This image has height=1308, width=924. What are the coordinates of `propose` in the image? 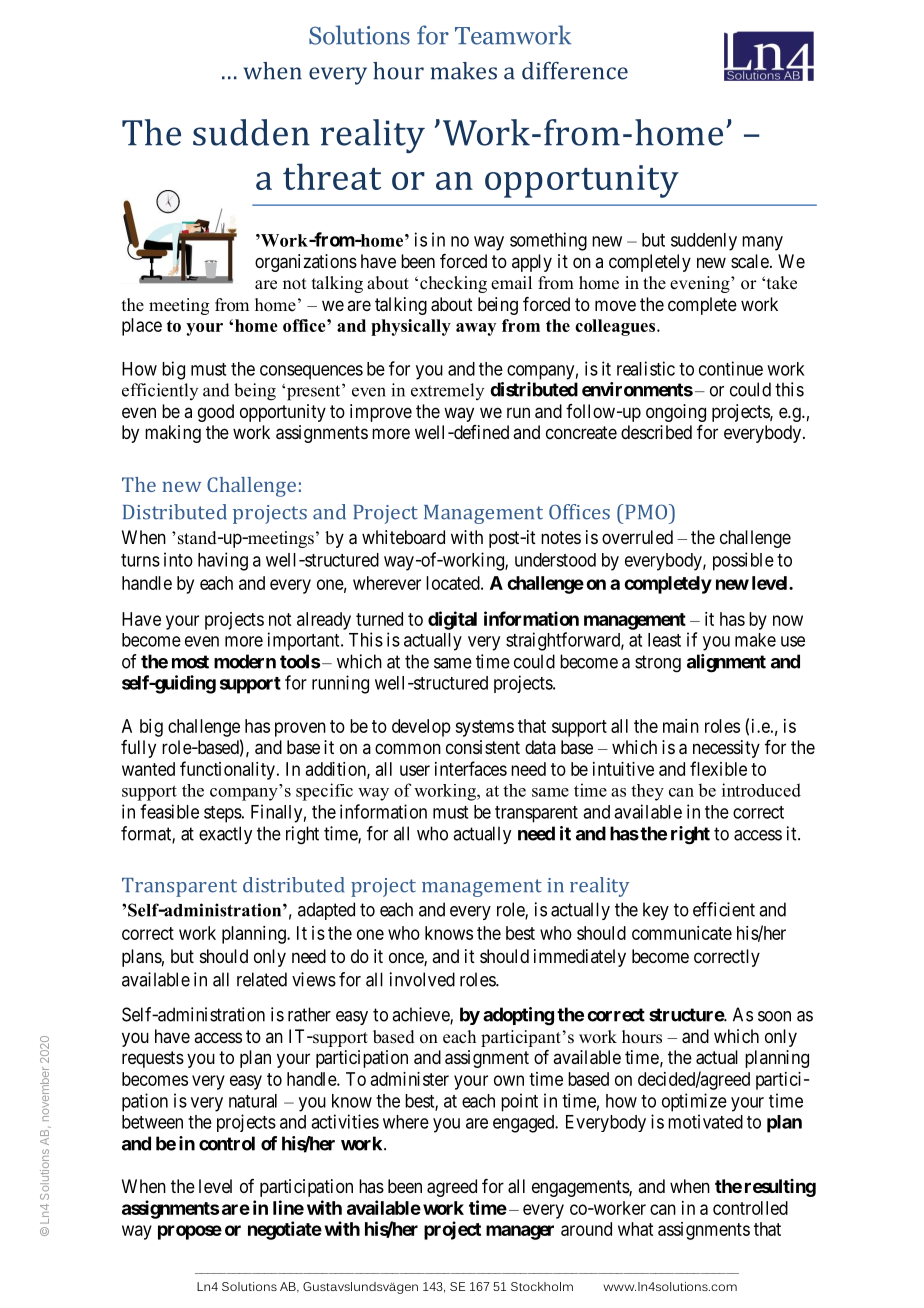 It's located at (190, 1232).
